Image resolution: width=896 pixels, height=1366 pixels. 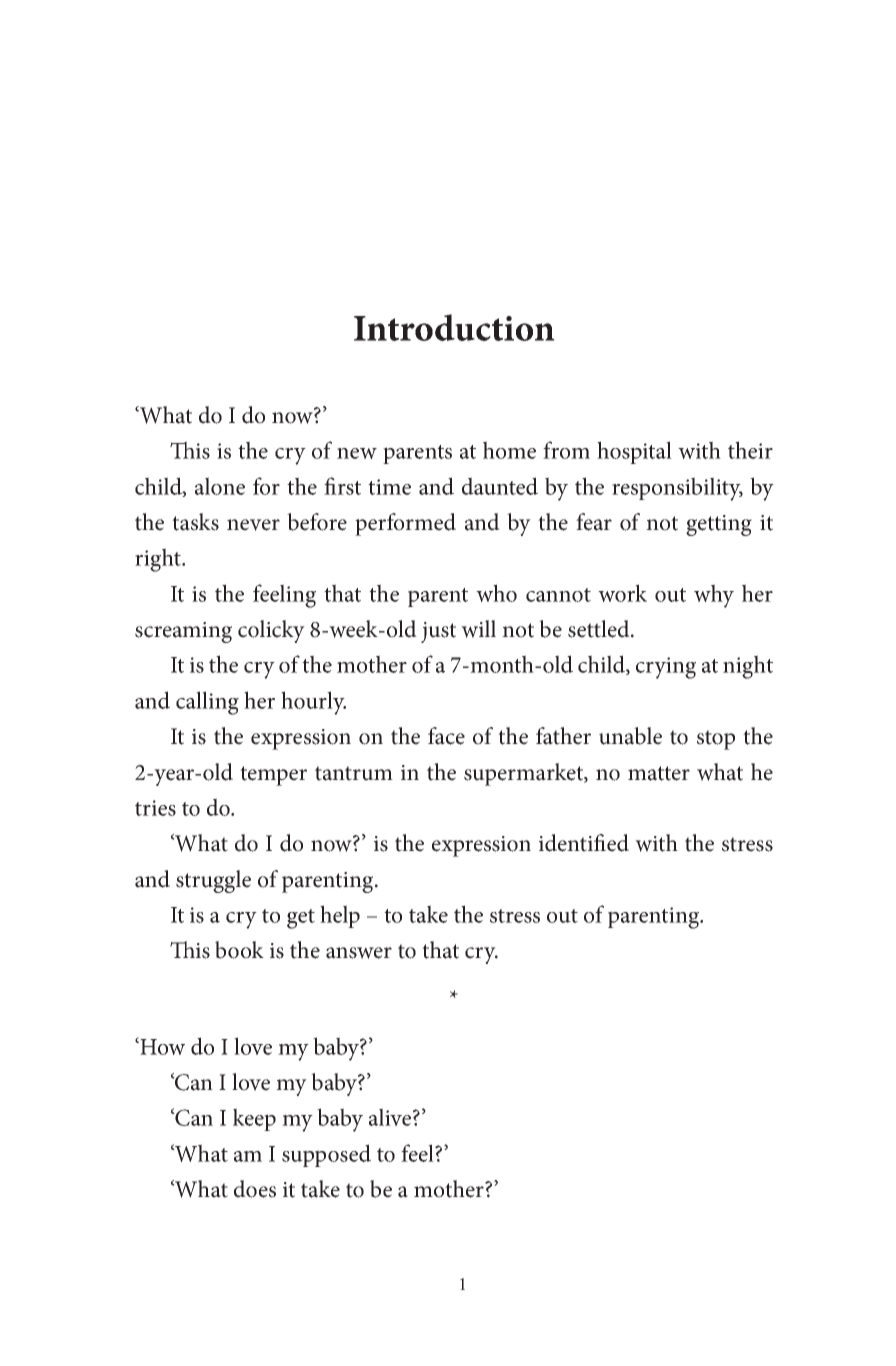 I want to click on alive, so click(x=390, y=1117).
